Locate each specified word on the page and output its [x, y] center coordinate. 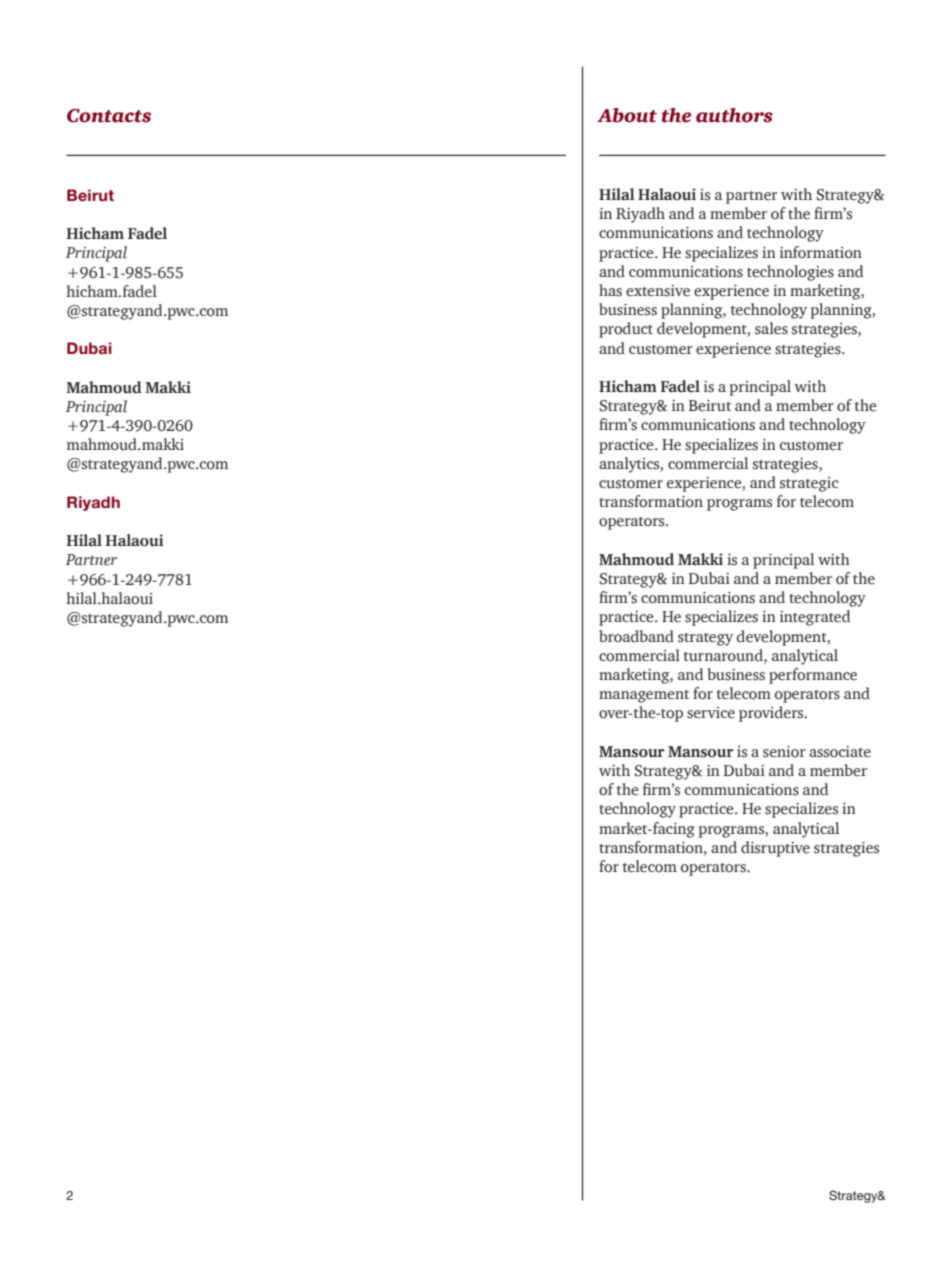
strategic [809, 484]
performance [813, 676]
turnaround [724, 655]
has [610, 290]
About [627, 115]
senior [784, 752]
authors [734, 115]
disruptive [775, 849]
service [711, 713]
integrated [815, 618]
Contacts [109, 116]
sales [771, 328]
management [644, 696]
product [626, 330]
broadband [636, 636]
